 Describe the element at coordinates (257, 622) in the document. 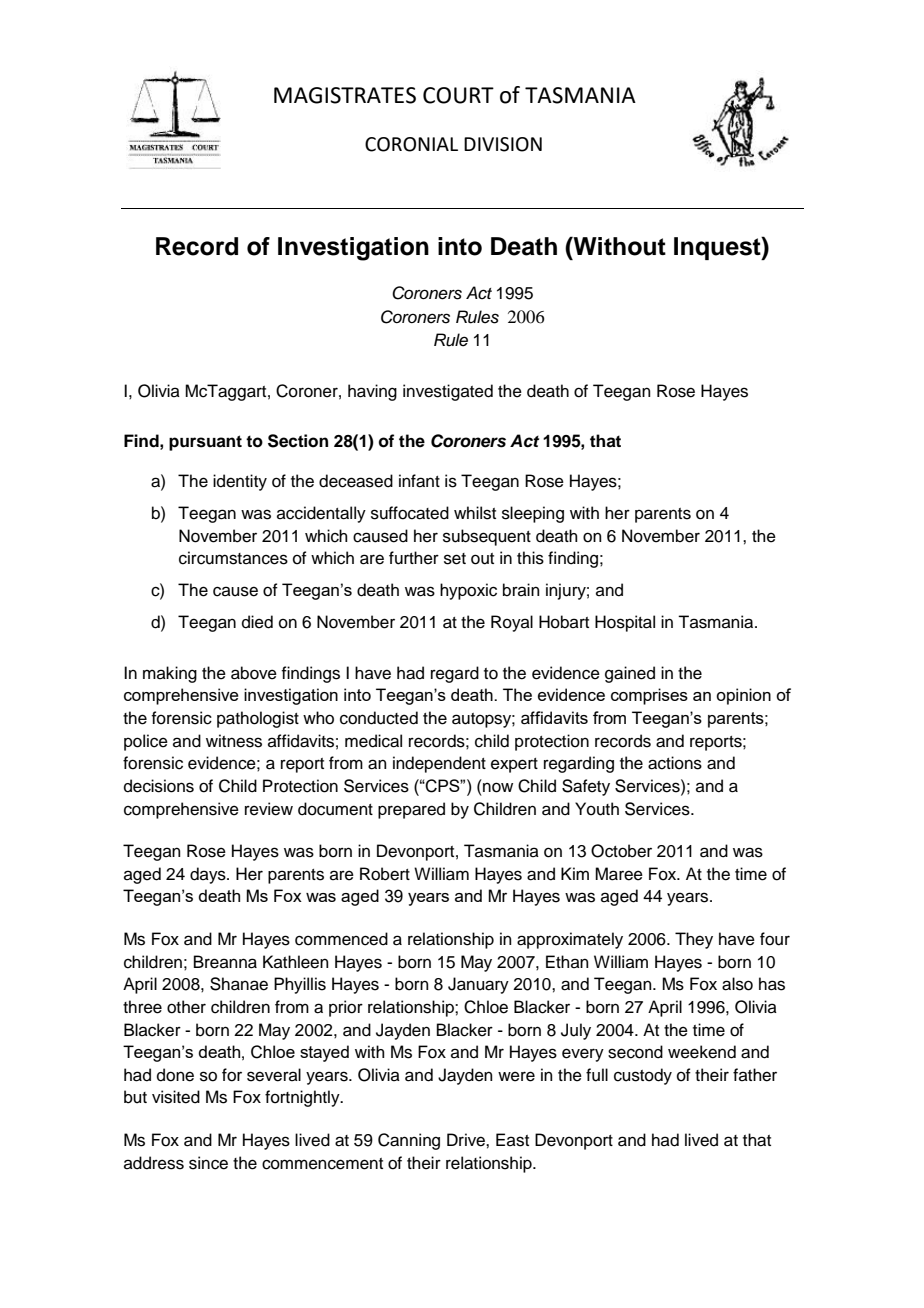

I see `died` at that location.
